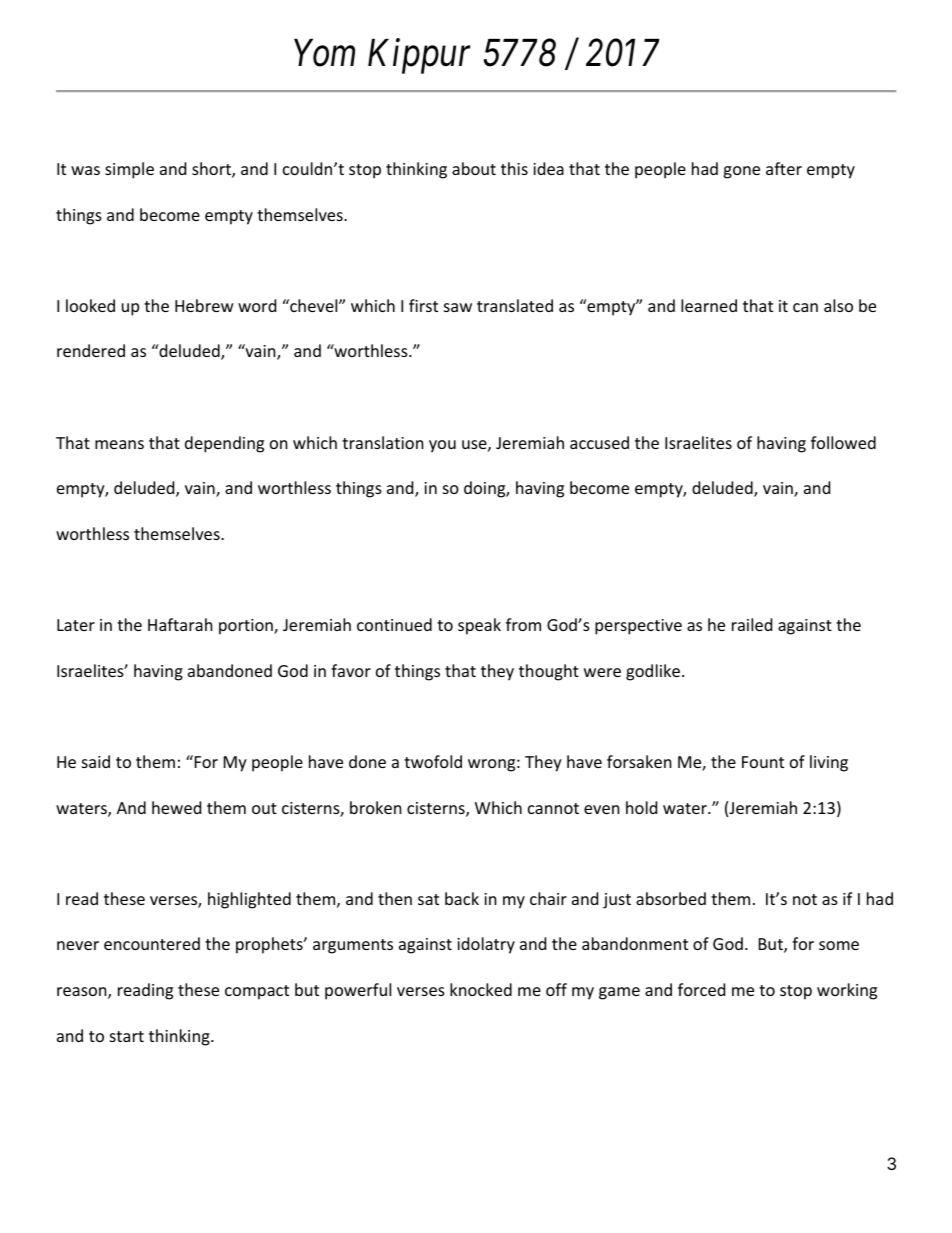 Image resolution: width=952 pixels, height=1233 pixels. Describe the element at coordinates (127, 1036) in the screenshot. I see `start` at that location.
